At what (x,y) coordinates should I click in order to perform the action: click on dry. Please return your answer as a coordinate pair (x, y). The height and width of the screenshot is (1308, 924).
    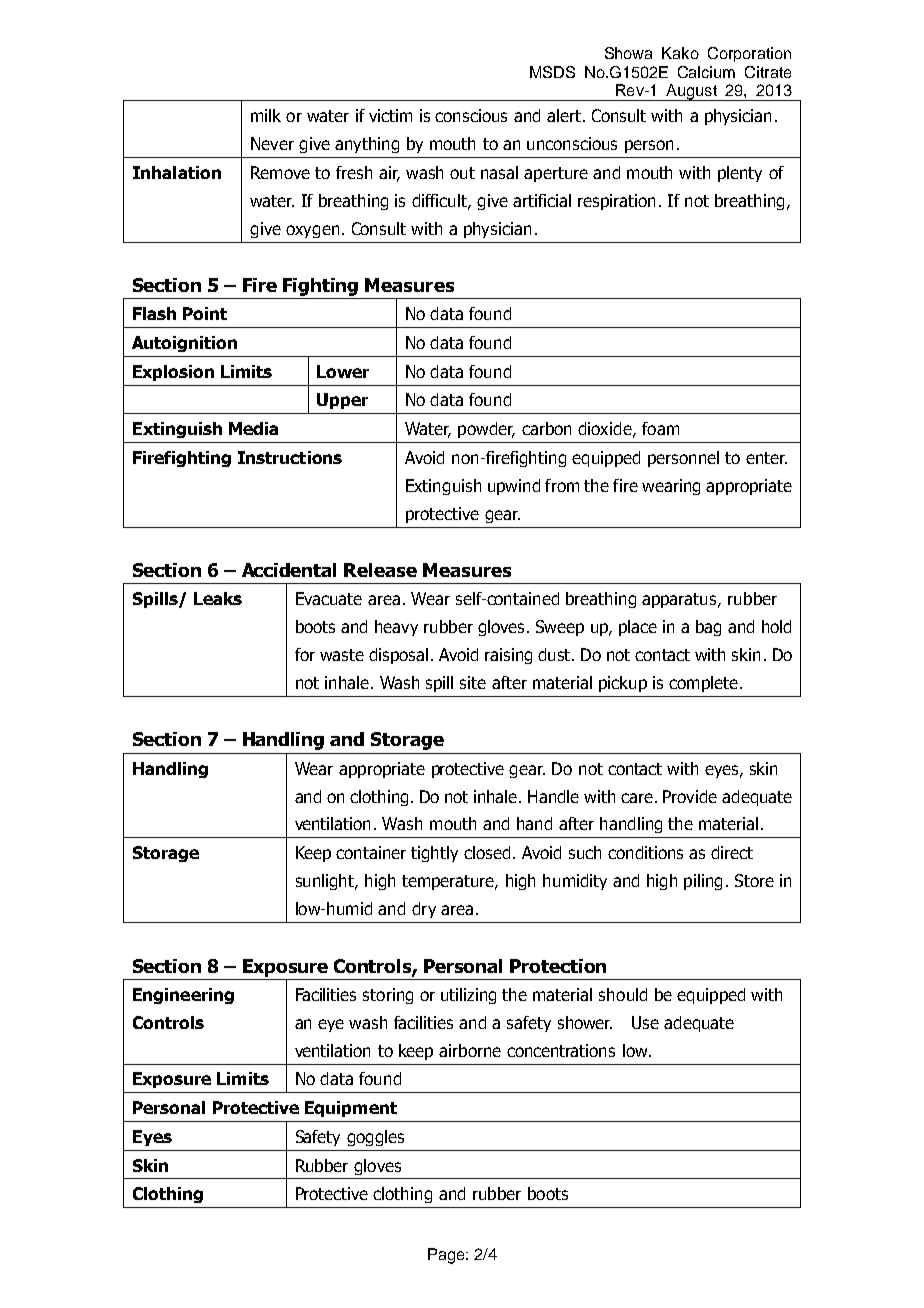
    Looking at the image, I should click on (424, 910).
